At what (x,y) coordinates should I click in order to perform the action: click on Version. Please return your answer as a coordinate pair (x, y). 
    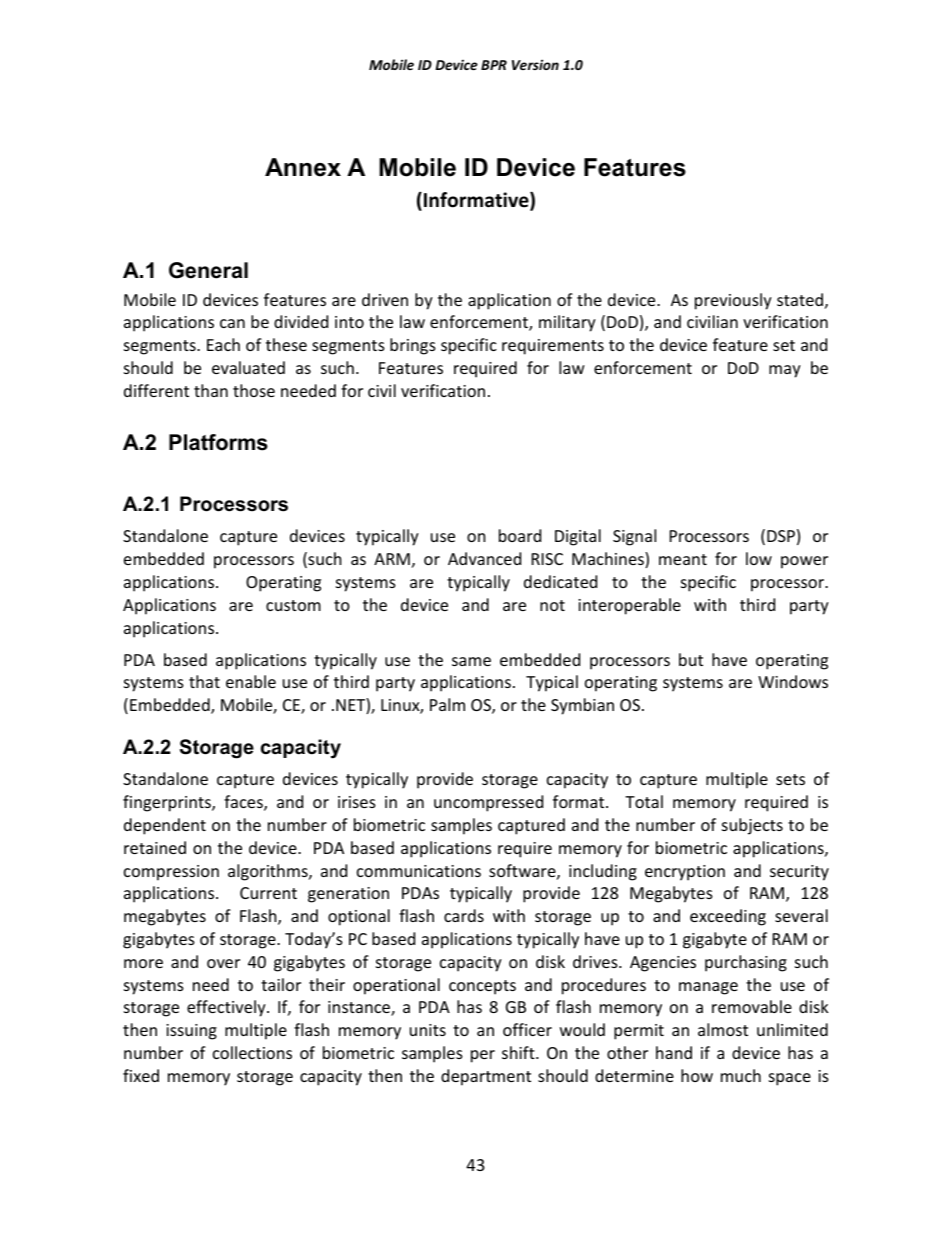
    Looking at the image, I should click on (535, 64).
